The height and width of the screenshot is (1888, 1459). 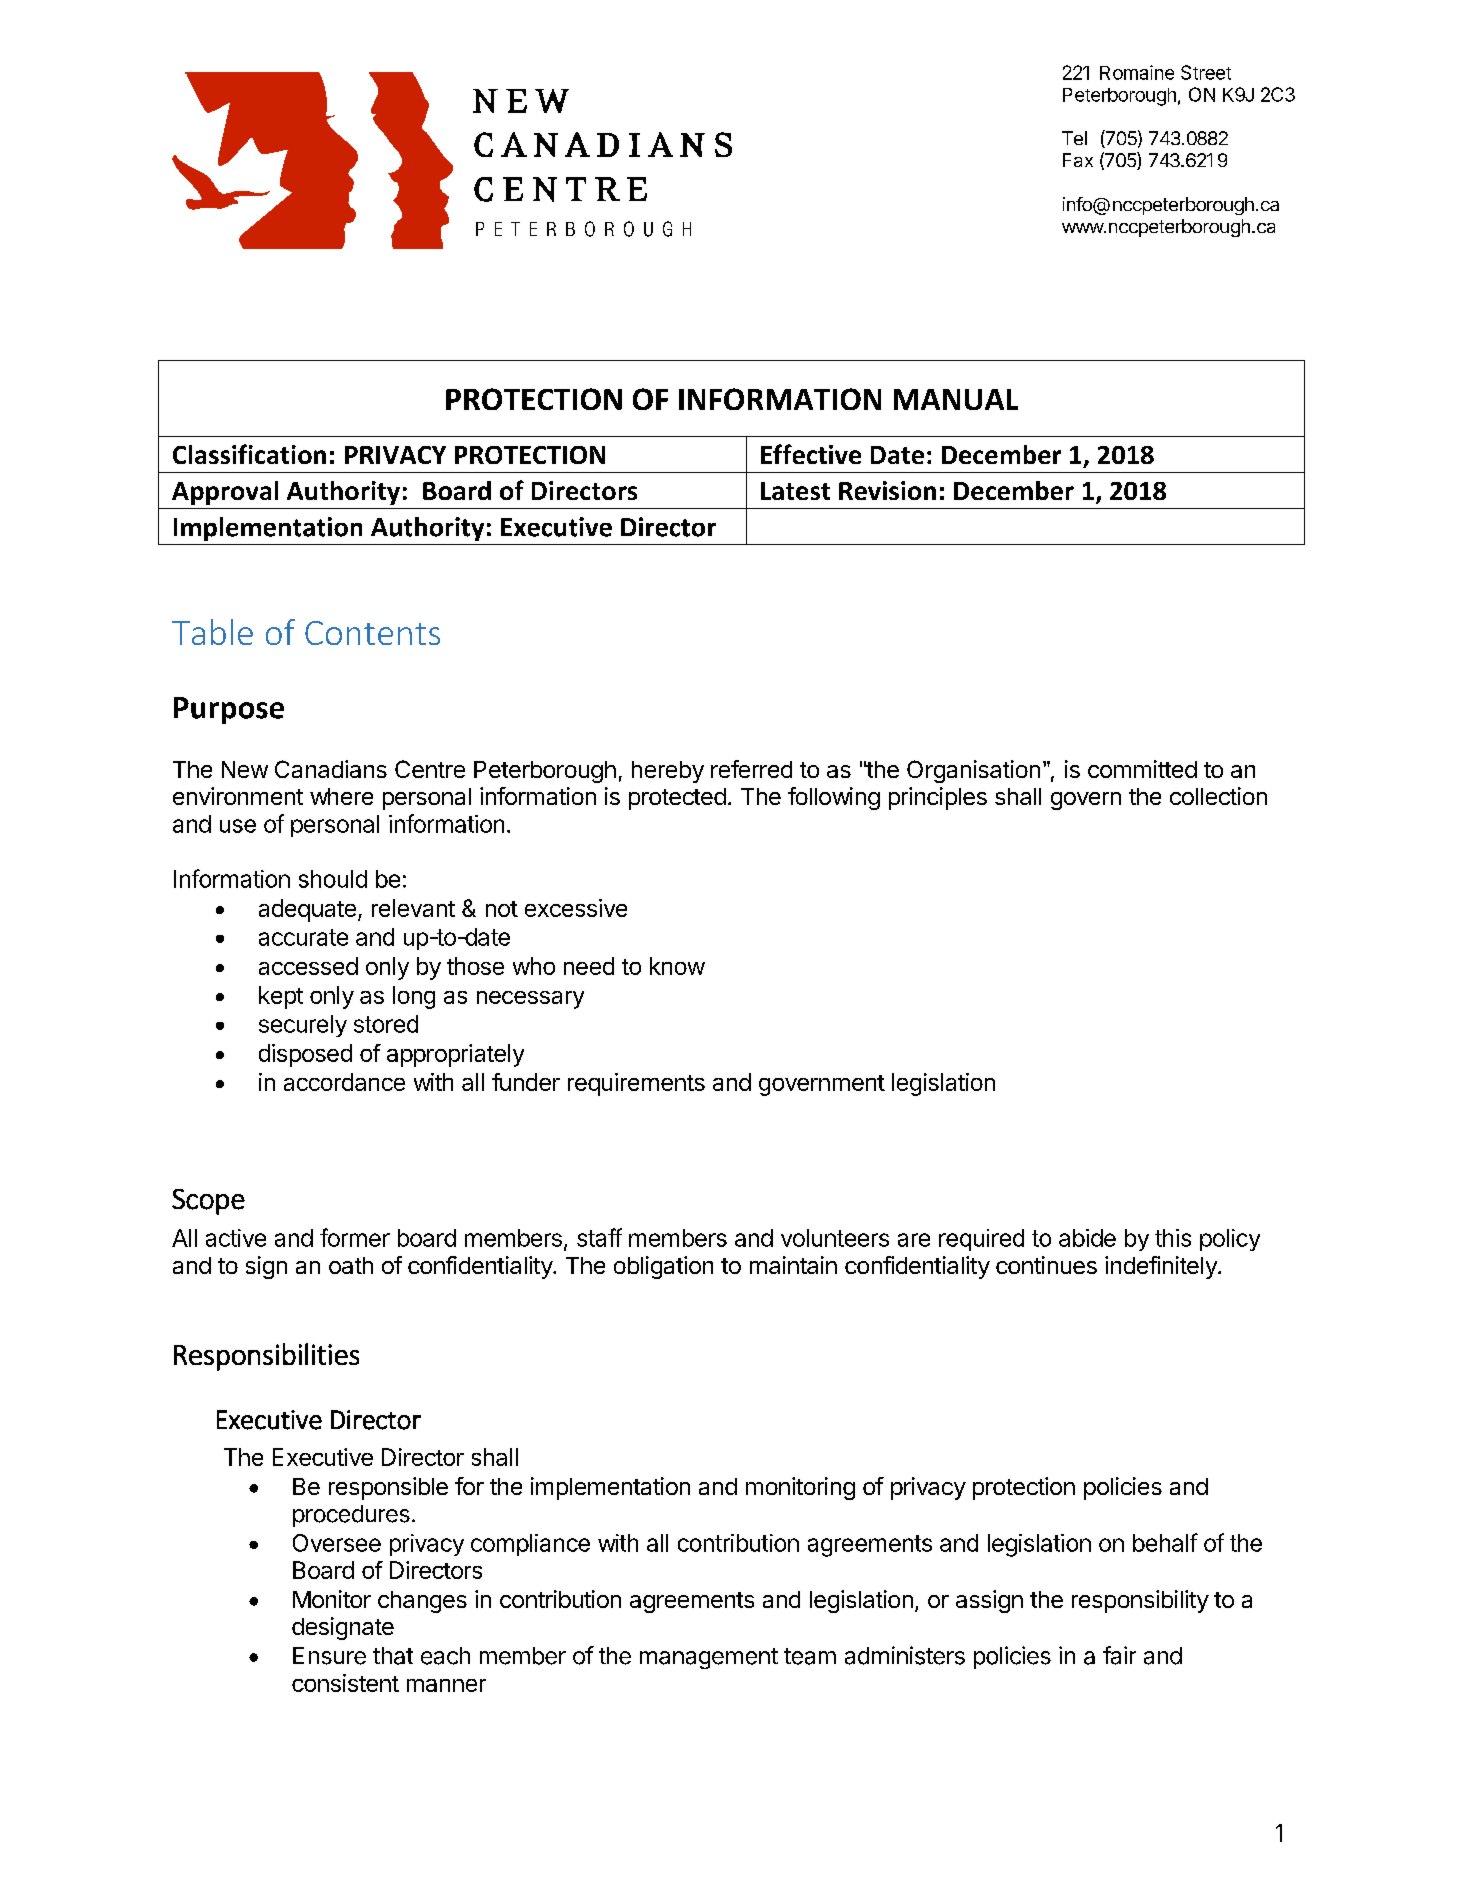 What do you see at coordinates (1119, 1655) in the screenshot?
I see `fair` at bounding box center [1119, 1655].
